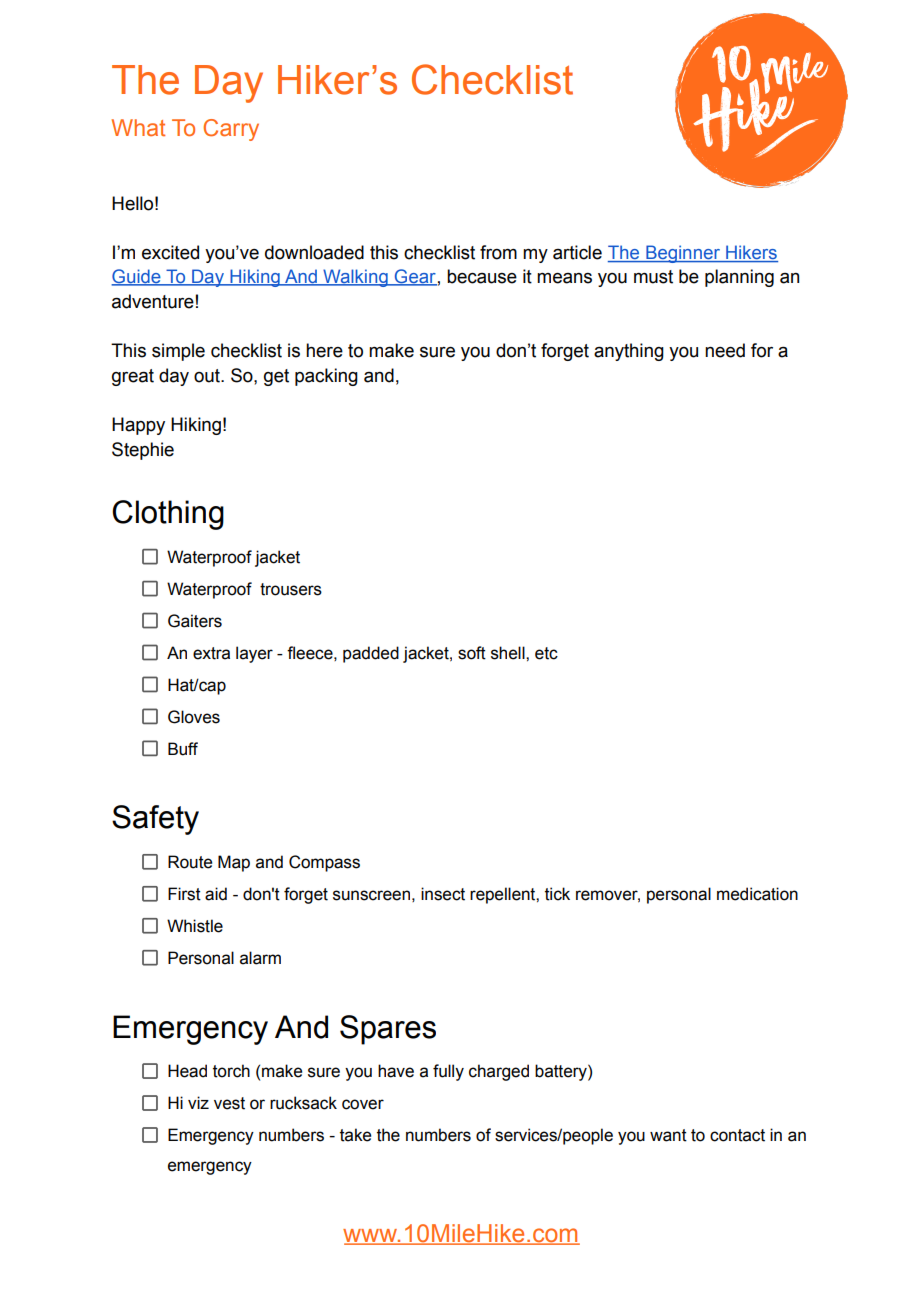 The width and height of the document is (924, 1307). I want to click on packing, so click(326, 377).
